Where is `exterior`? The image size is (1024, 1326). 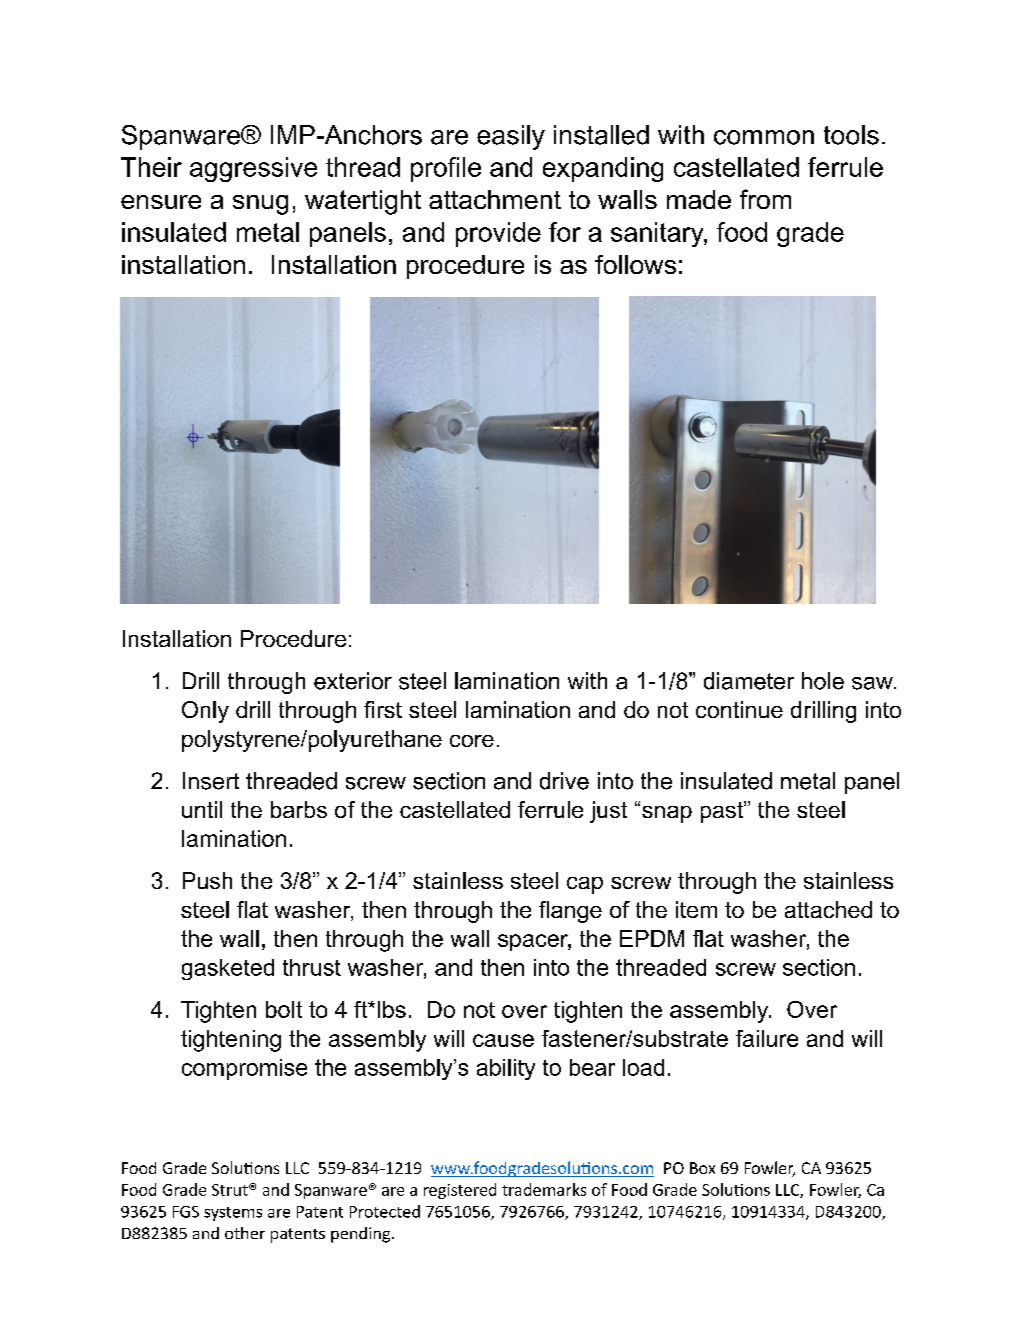
exterior is located at coordinates (353, 681).
